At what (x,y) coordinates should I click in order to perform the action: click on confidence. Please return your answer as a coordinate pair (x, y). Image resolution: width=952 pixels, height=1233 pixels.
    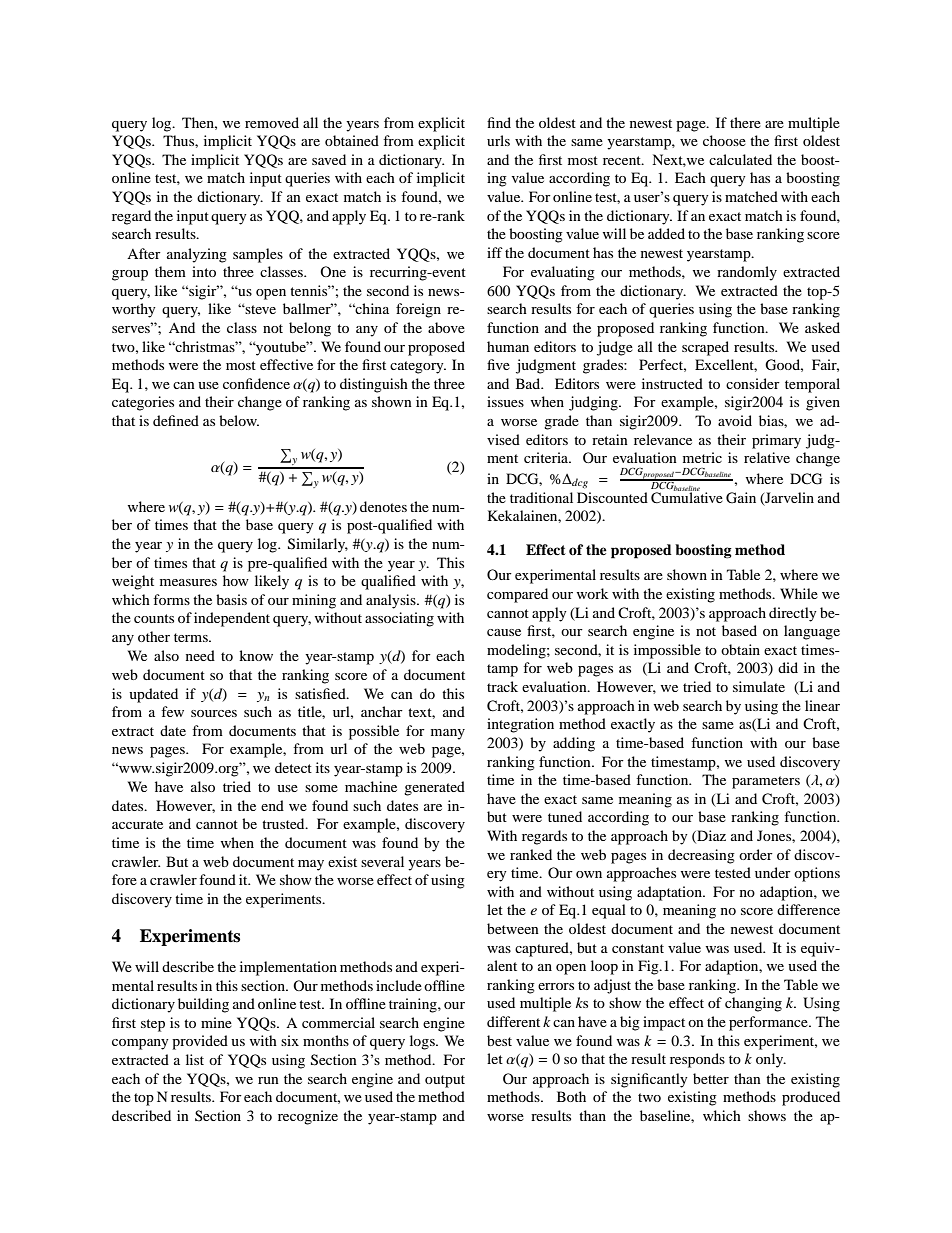
    Looking at the image, I should click on (256, 383).
